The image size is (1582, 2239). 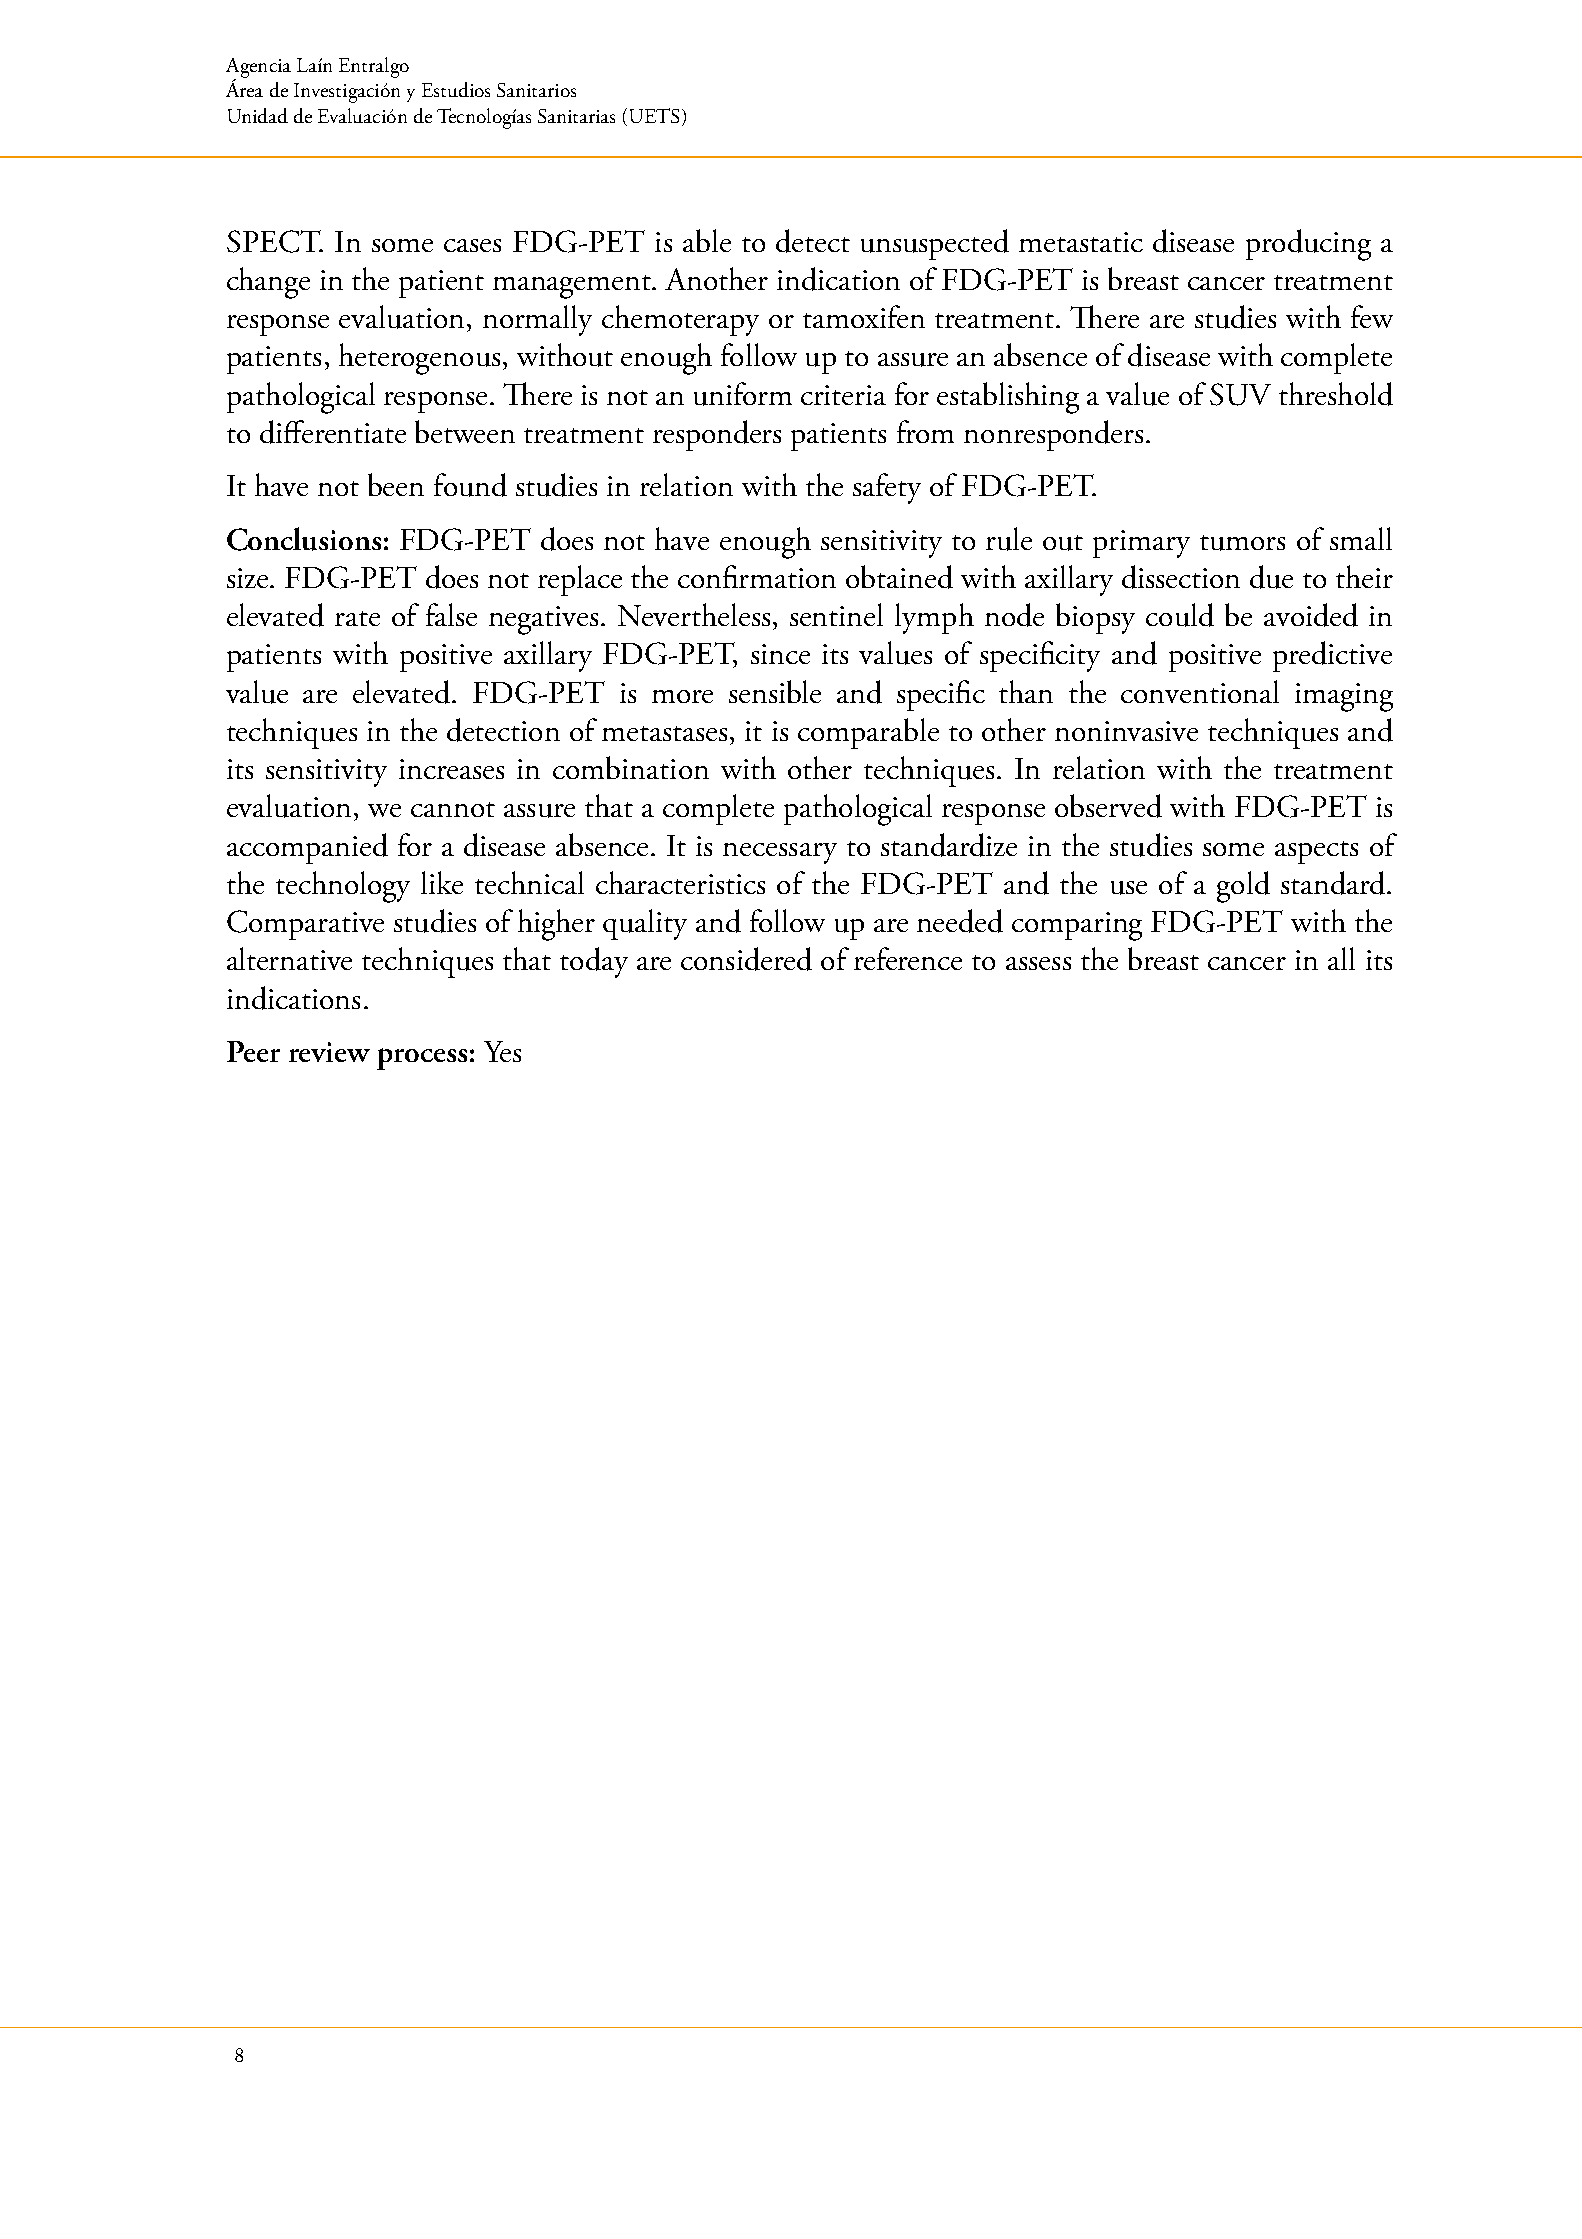 I want to click on Unidad, so click(x=258, y=115).
